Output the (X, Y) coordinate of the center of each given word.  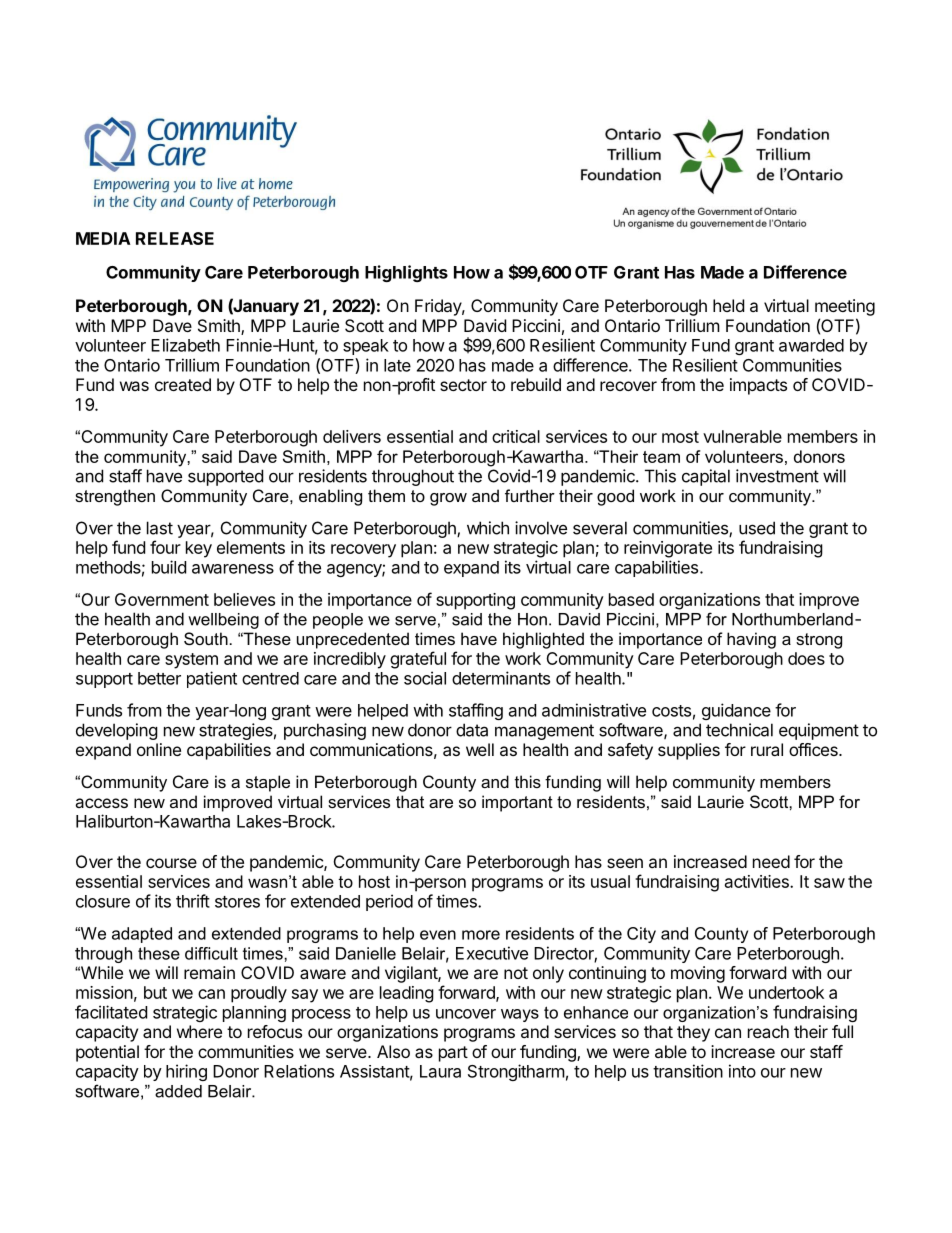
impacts (758, 386)
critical (516, 436)
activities (758, 881)
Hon (532, 619)
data (472, 730)
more (481, 935)
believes (244, 599)
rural (767, 749)
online (159, 749)
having (751, 640)
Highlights (406, 273)
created (183, 384)
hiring (186, 1072)
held (728, 305)
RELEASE (175, 238)
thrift (193, 901)
